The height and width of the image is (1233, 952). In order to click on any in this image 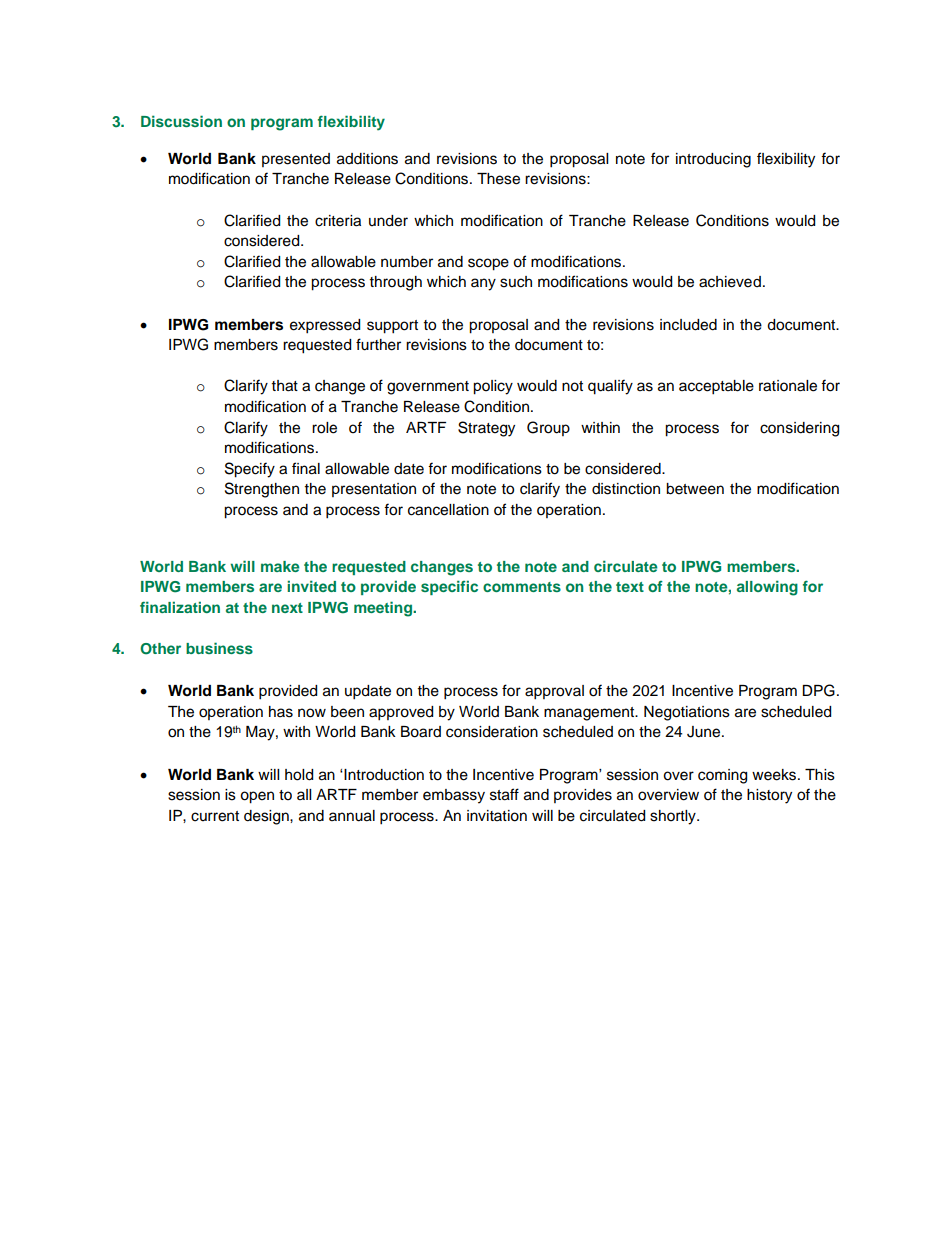, I will do `click(483, 284)`.
